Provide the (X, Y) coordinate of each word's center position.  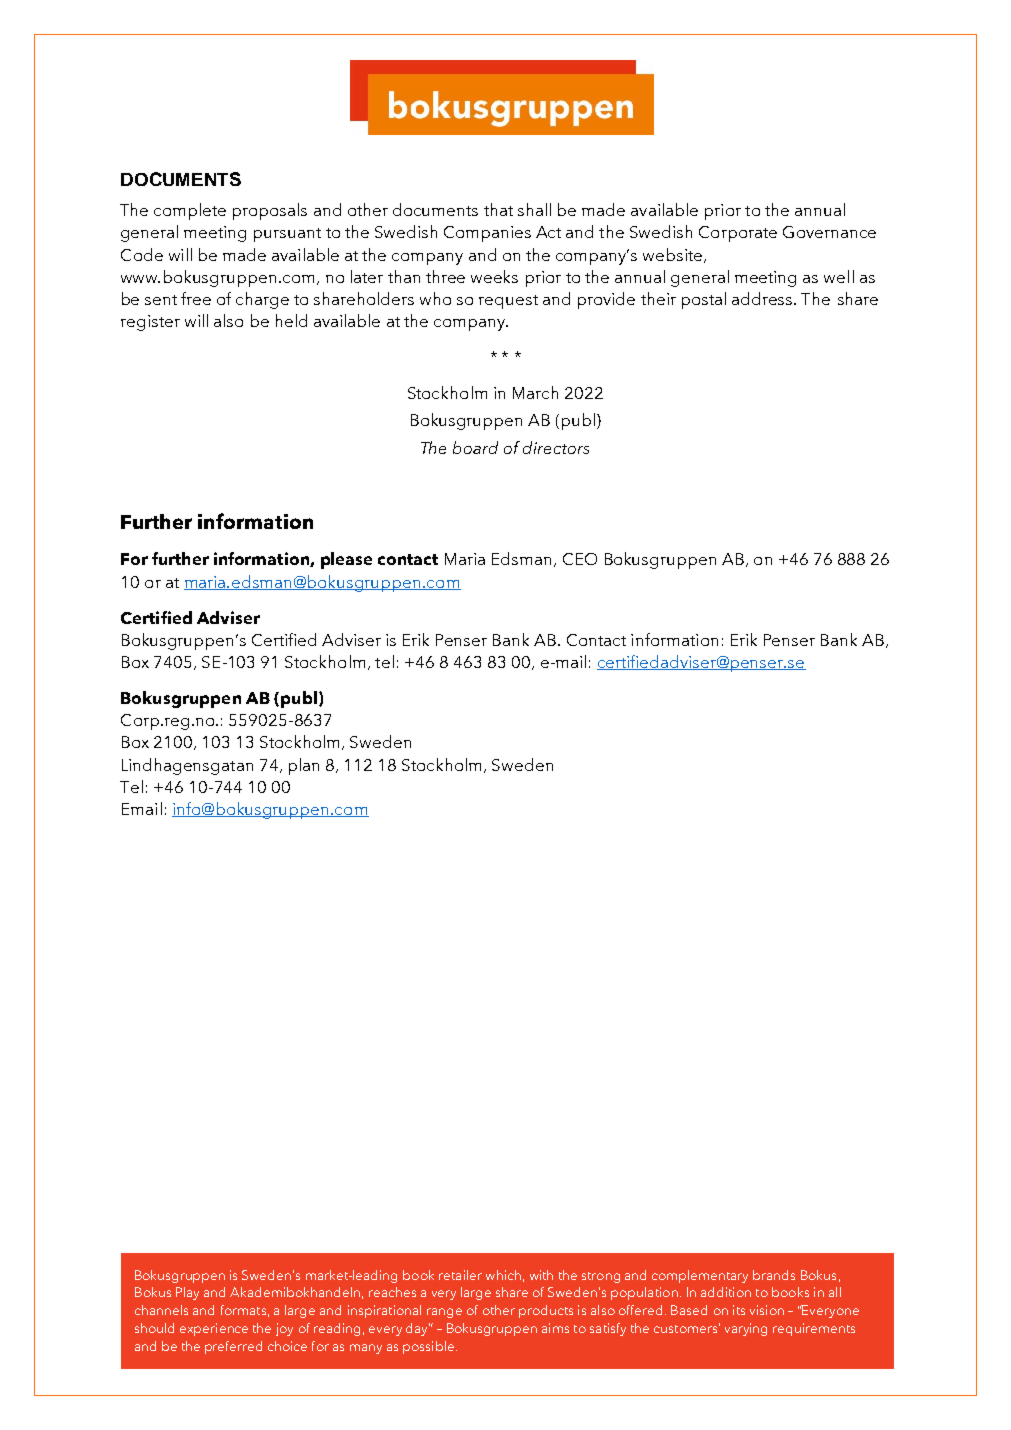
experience (214, 1329)
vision (767, 1310)
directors (556, 447)
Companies (487, 234)
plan (304, 766)
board (475, 447)
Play (187, 1293)
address (763, 298)
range (444, 1313)
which (503, 1275)
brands (774, 1275)
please (346, 560)
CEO (580, 559)
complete (190, 211)
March (535, 392)
